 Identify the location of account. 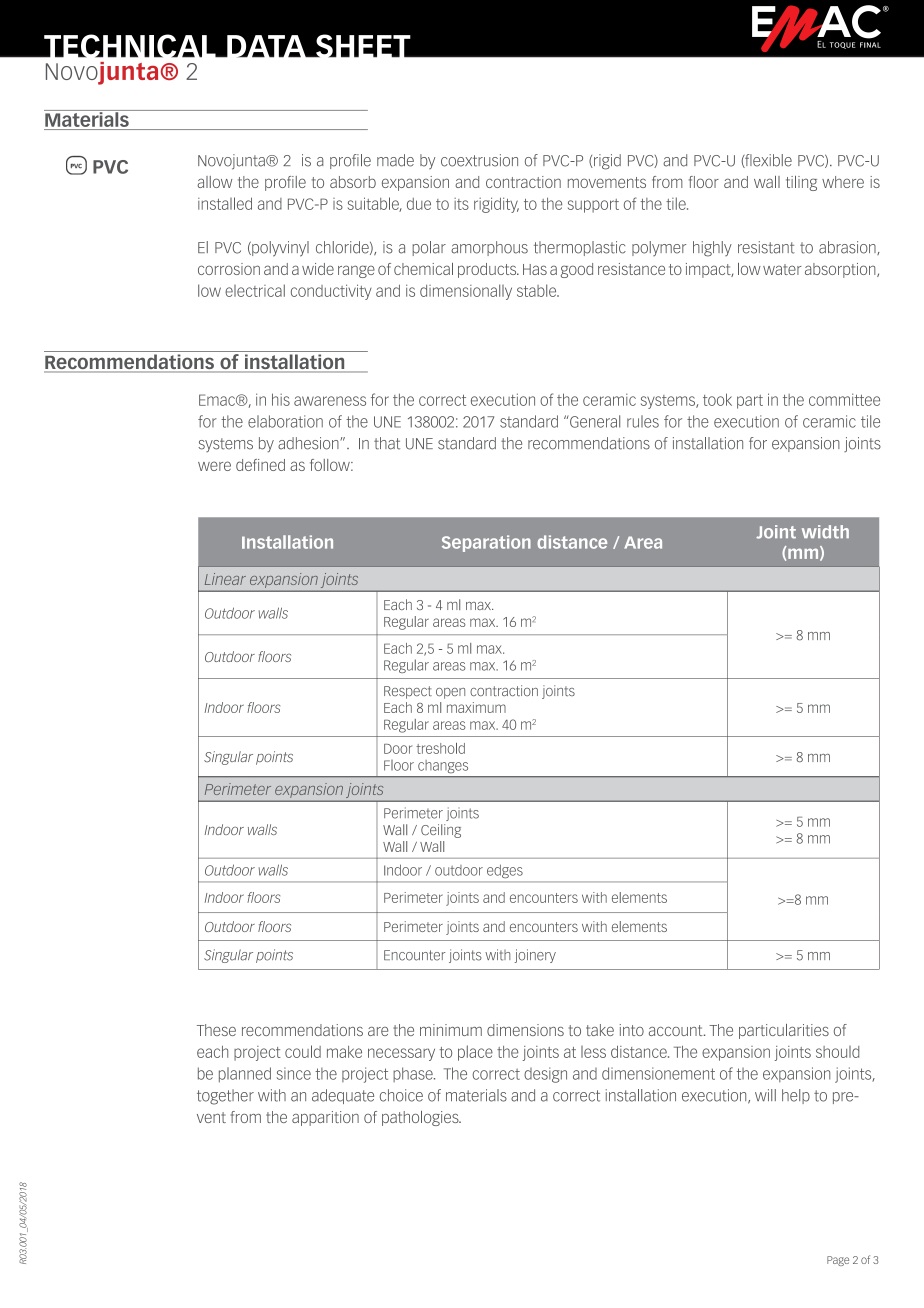
(677, 1030).
